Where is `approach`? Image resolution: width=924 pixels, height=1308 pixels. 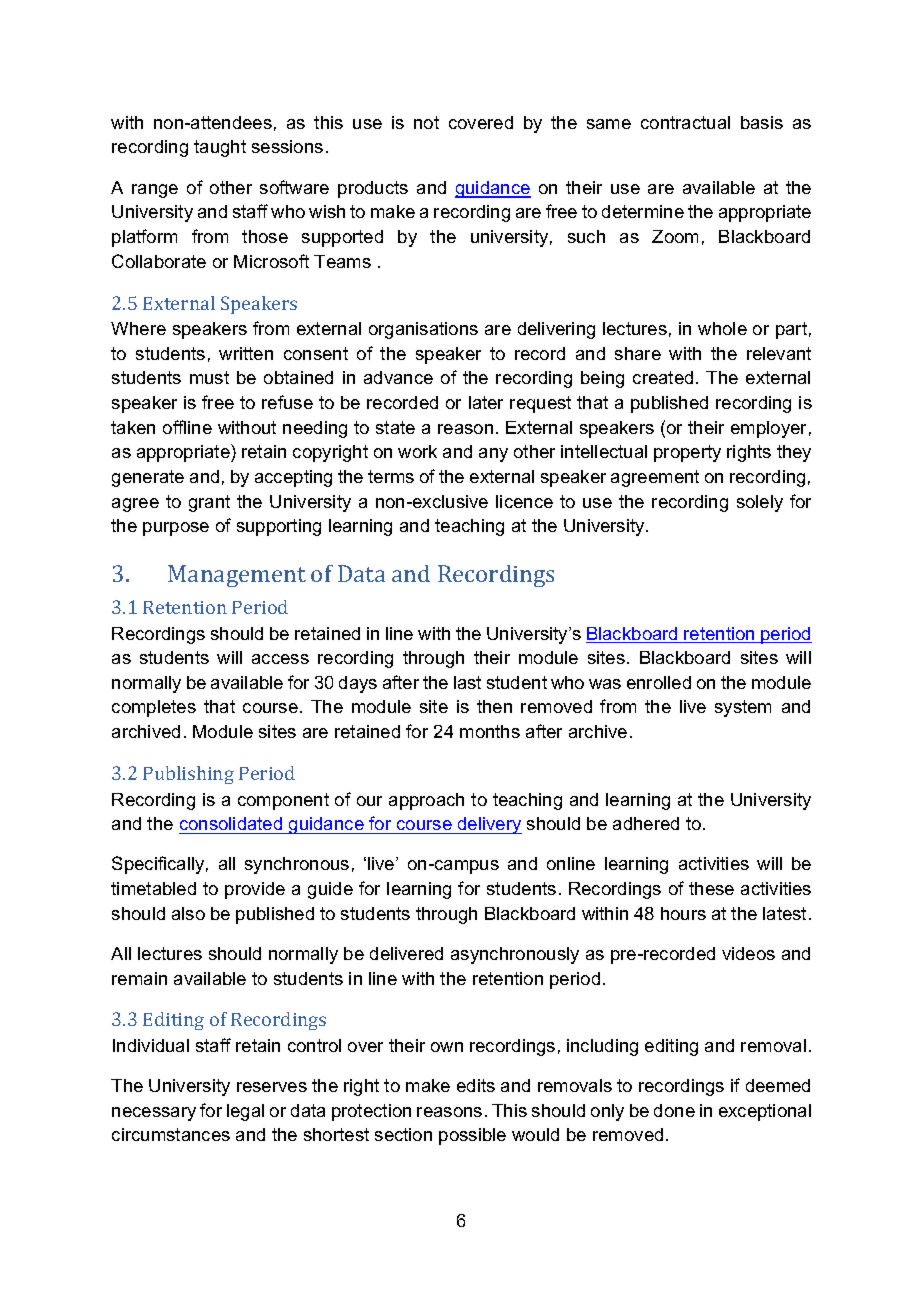 approach is located at coordinates (426, 801).
